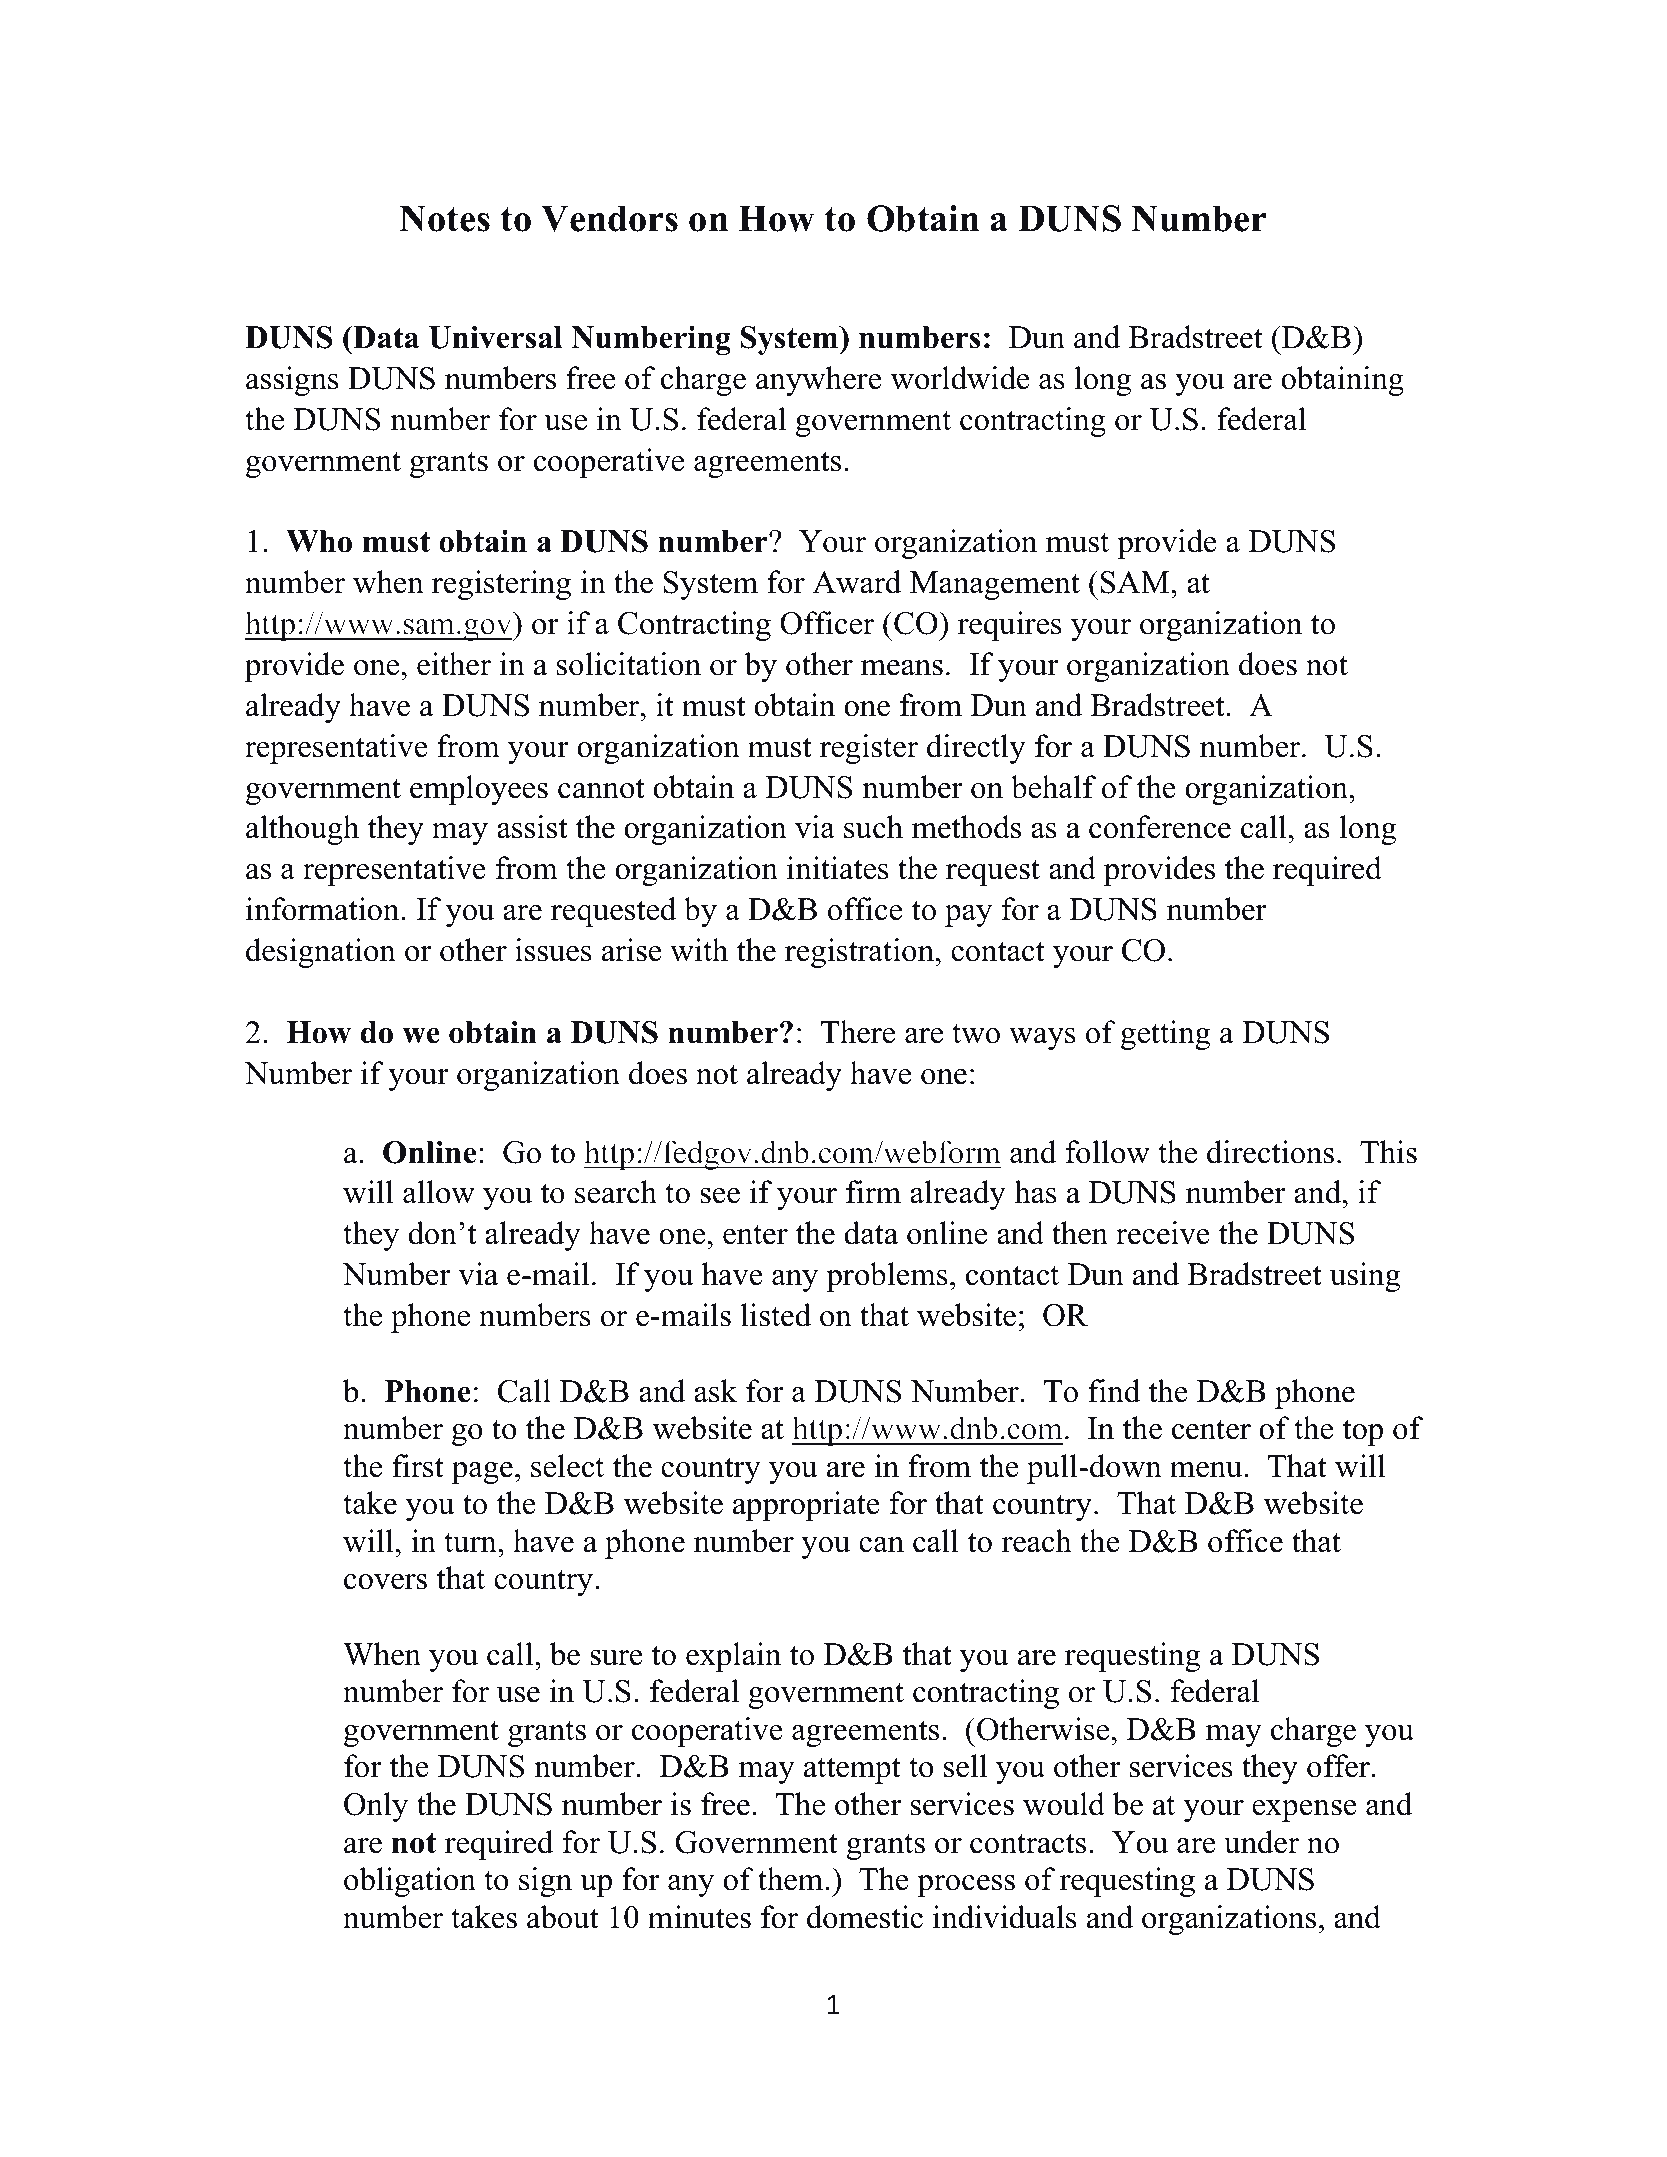 The width and height of the image is (1667, 2157). I want to click on employees, so click(479, 790).
